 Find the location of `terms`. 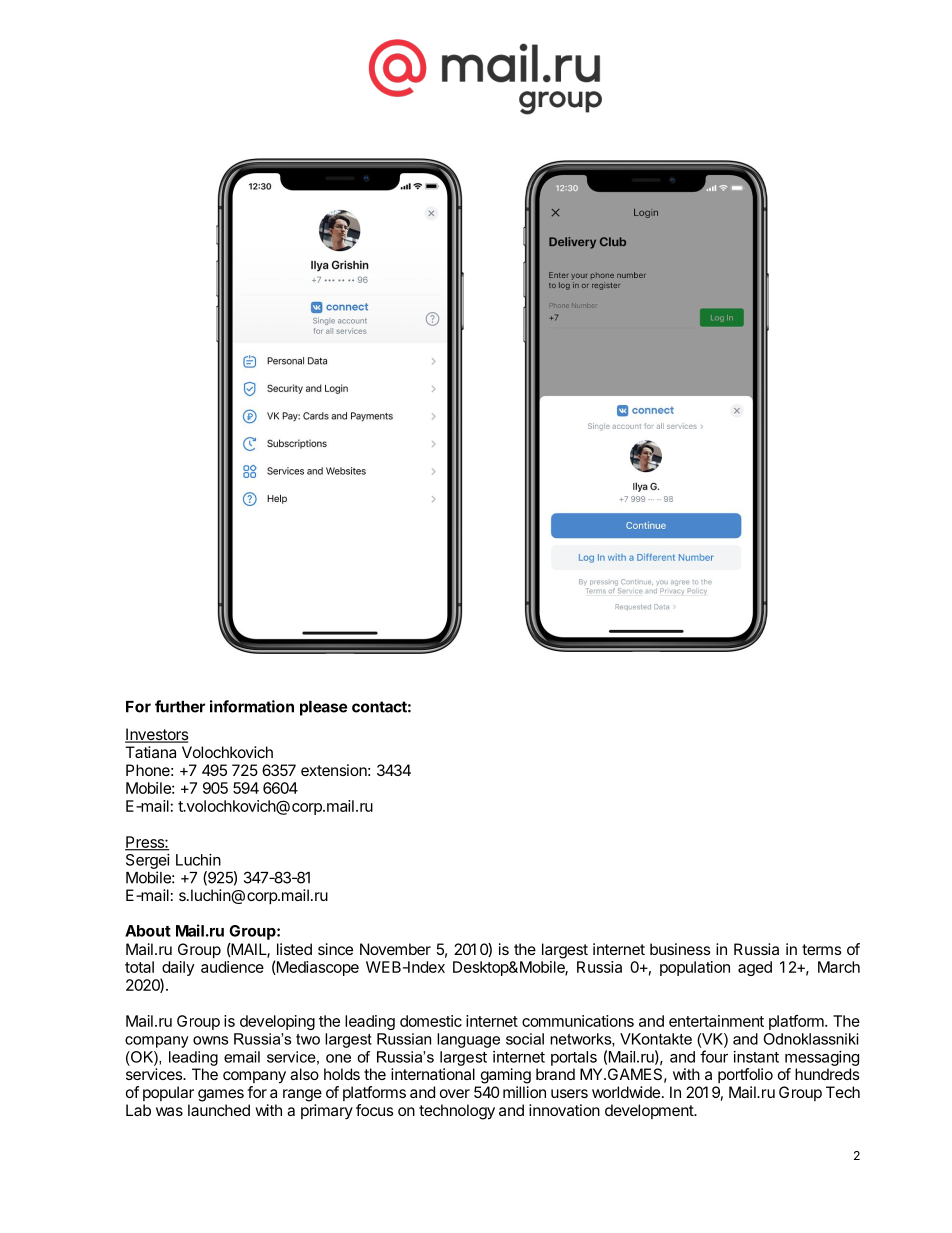

terms is located at coordinates (822, 949).
